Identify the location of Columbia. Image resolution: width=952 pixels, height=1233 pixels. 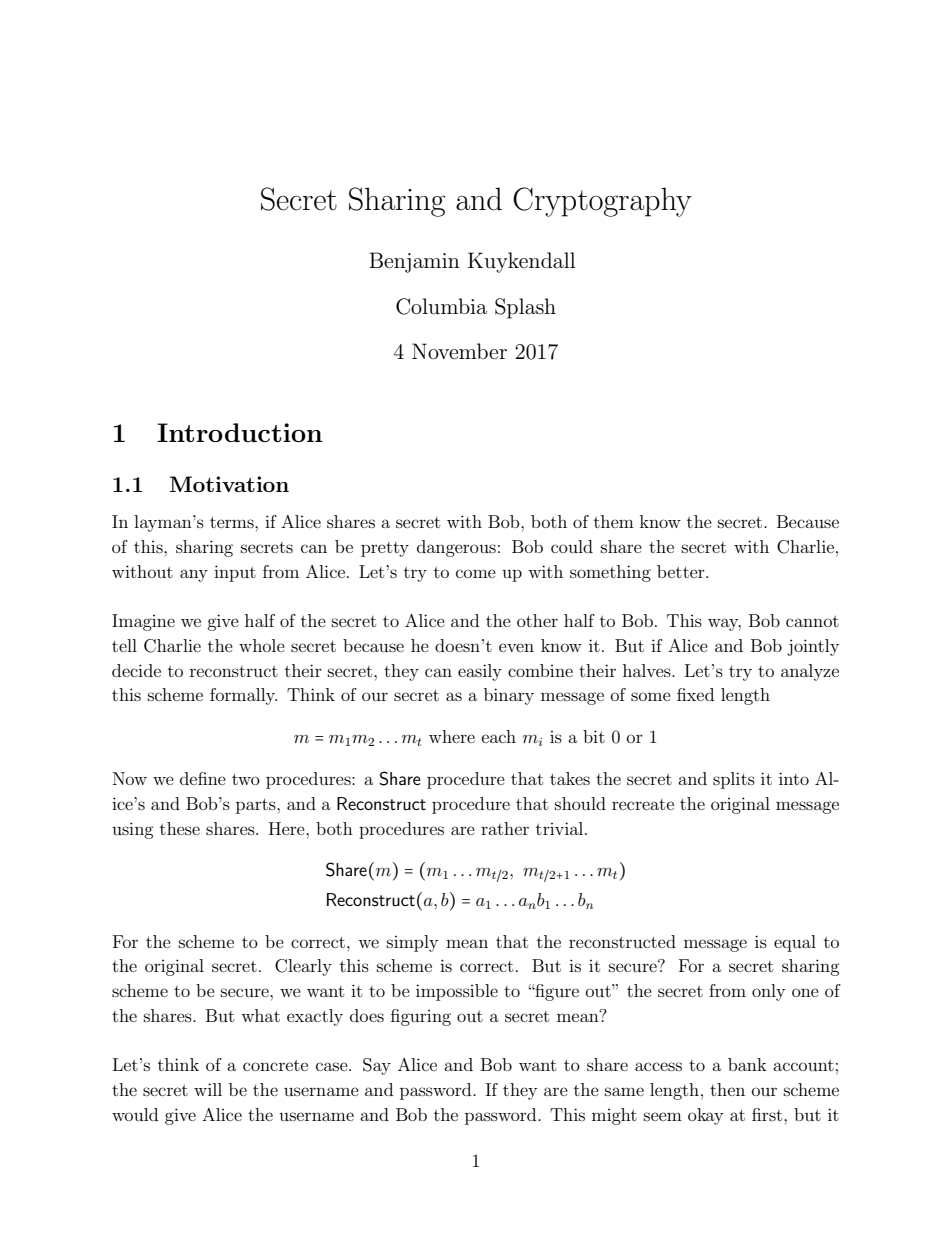
(441, 306).
